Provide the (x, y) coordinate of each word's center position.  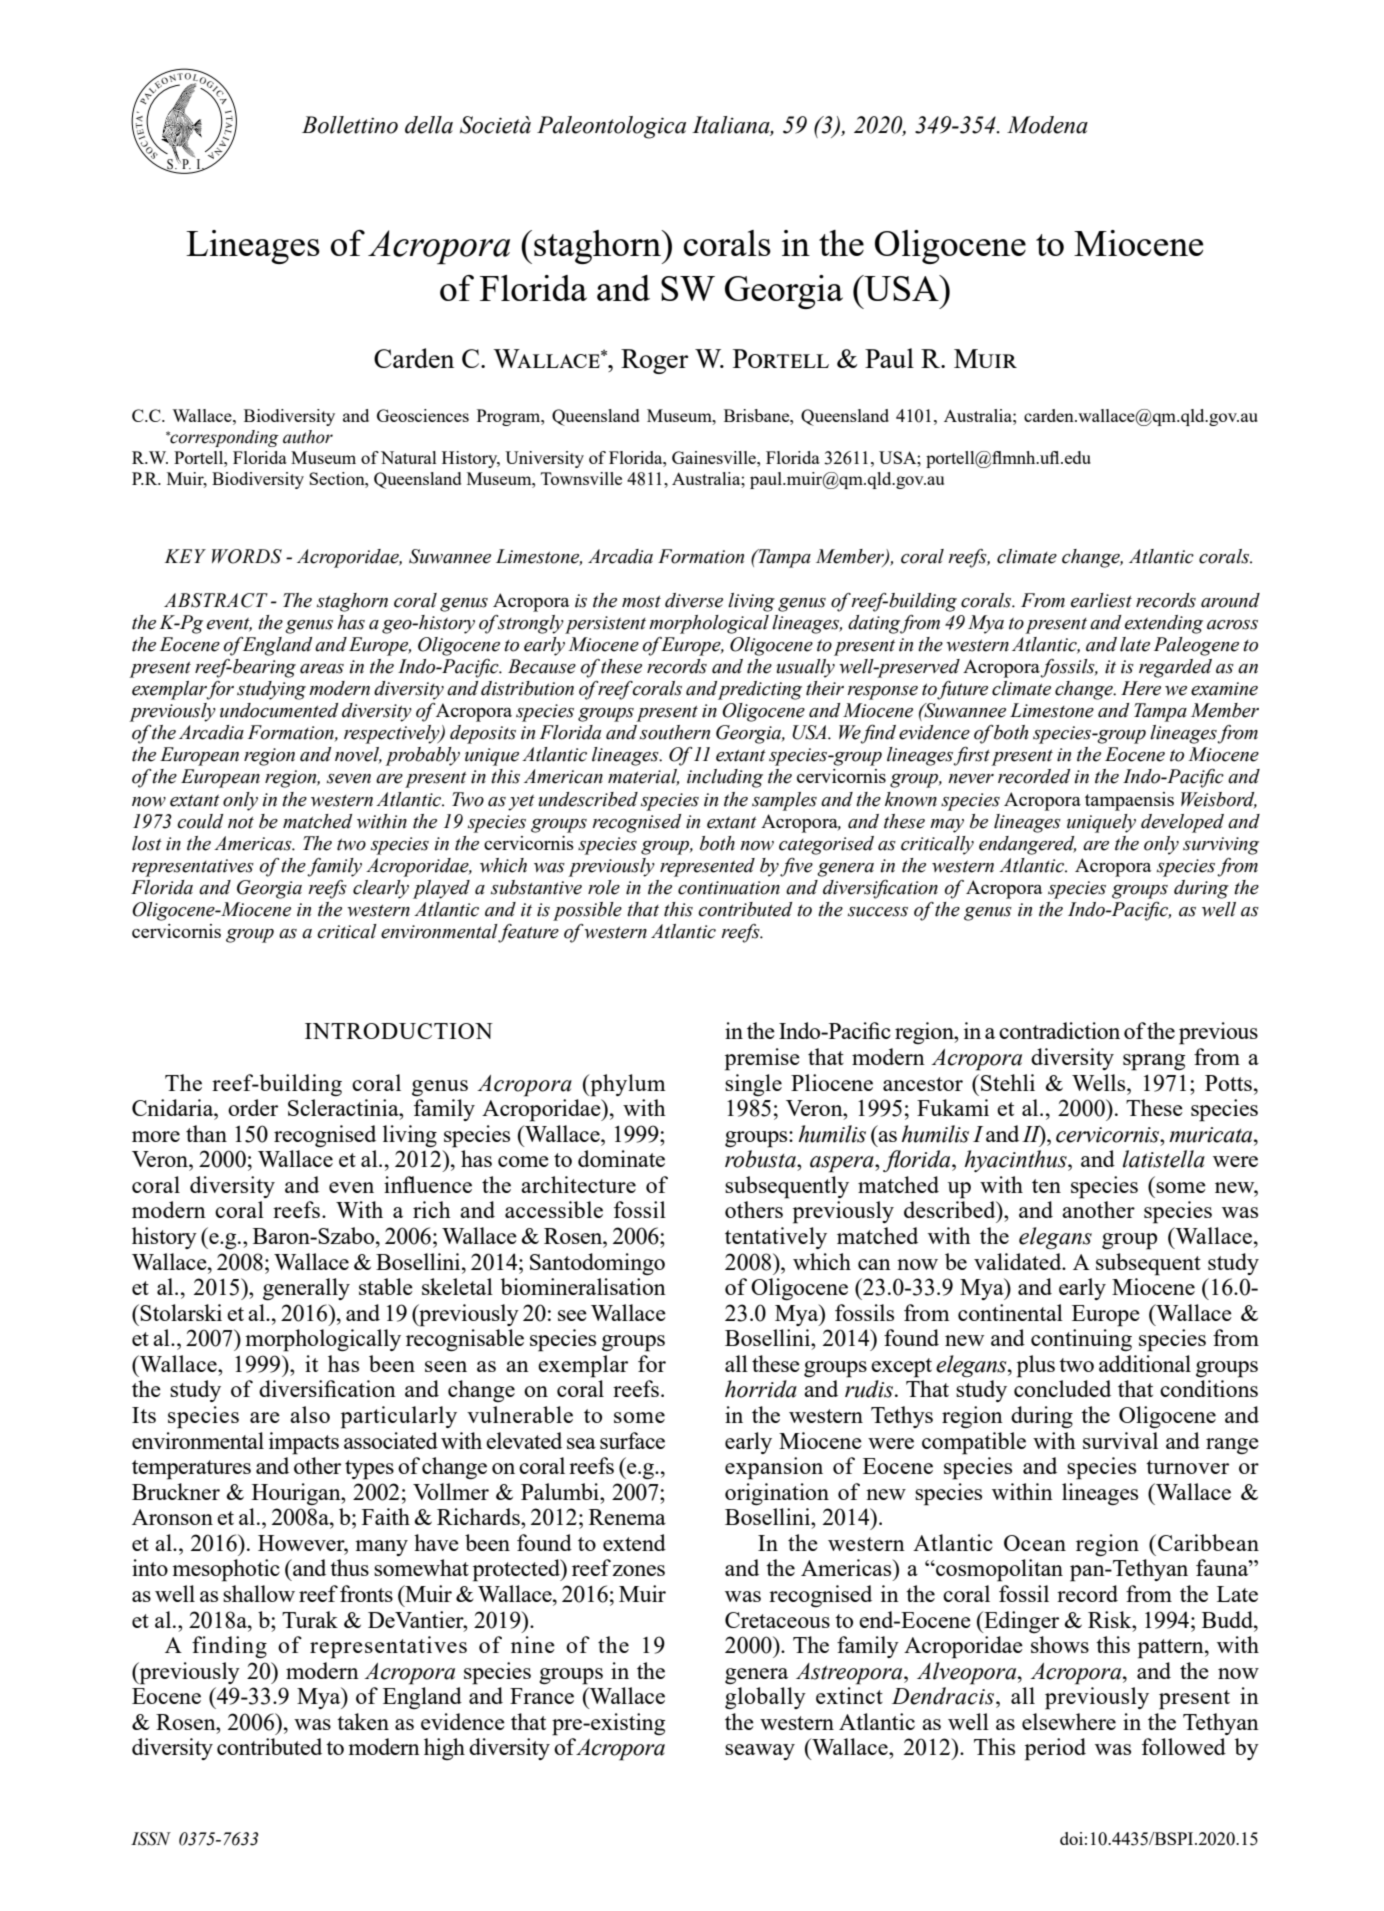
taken (363, 1721)
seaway (760, 1752)
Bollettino (350, 125)
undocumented (279, 710)
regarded (1175, 668)
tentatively (776, 1238)
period (1055, 1749)
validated (1019, 1261)
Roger (654, 361)
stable (386, 1286)
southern (675, 732)
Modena (1047, 125)
